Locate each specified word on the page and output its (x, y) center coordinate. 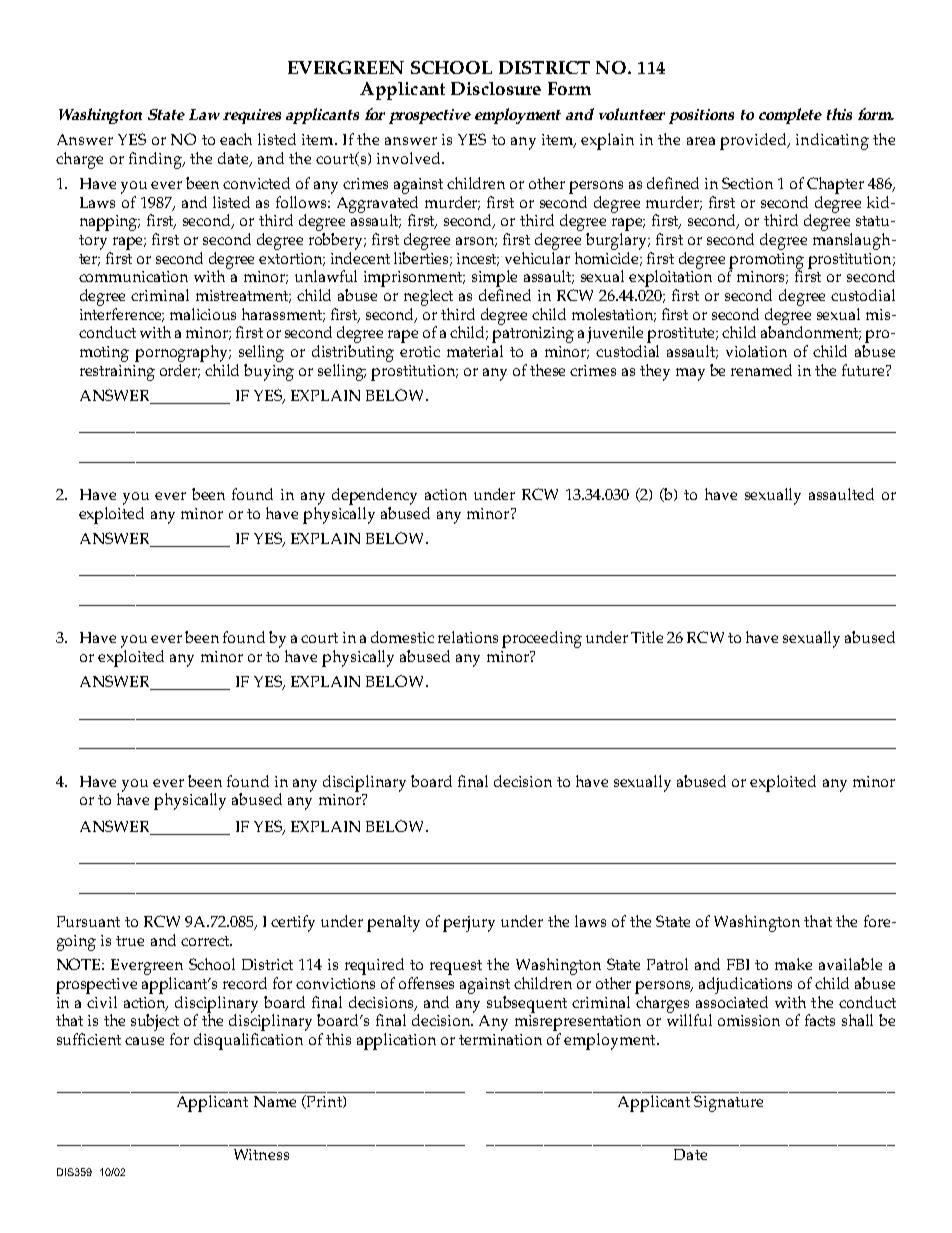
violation (756, 351)
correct (206, 941)
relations (468, 637)
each (236, 139)
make (793, 964)
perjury (469, 924)
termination (500, 1039)
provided (754, 141)
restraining (117, 373)
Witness (261, 1154)
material (475, 351)
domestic (402, 637)
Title (647, 637)
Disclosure (496, 88)
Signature (728, 1103)
